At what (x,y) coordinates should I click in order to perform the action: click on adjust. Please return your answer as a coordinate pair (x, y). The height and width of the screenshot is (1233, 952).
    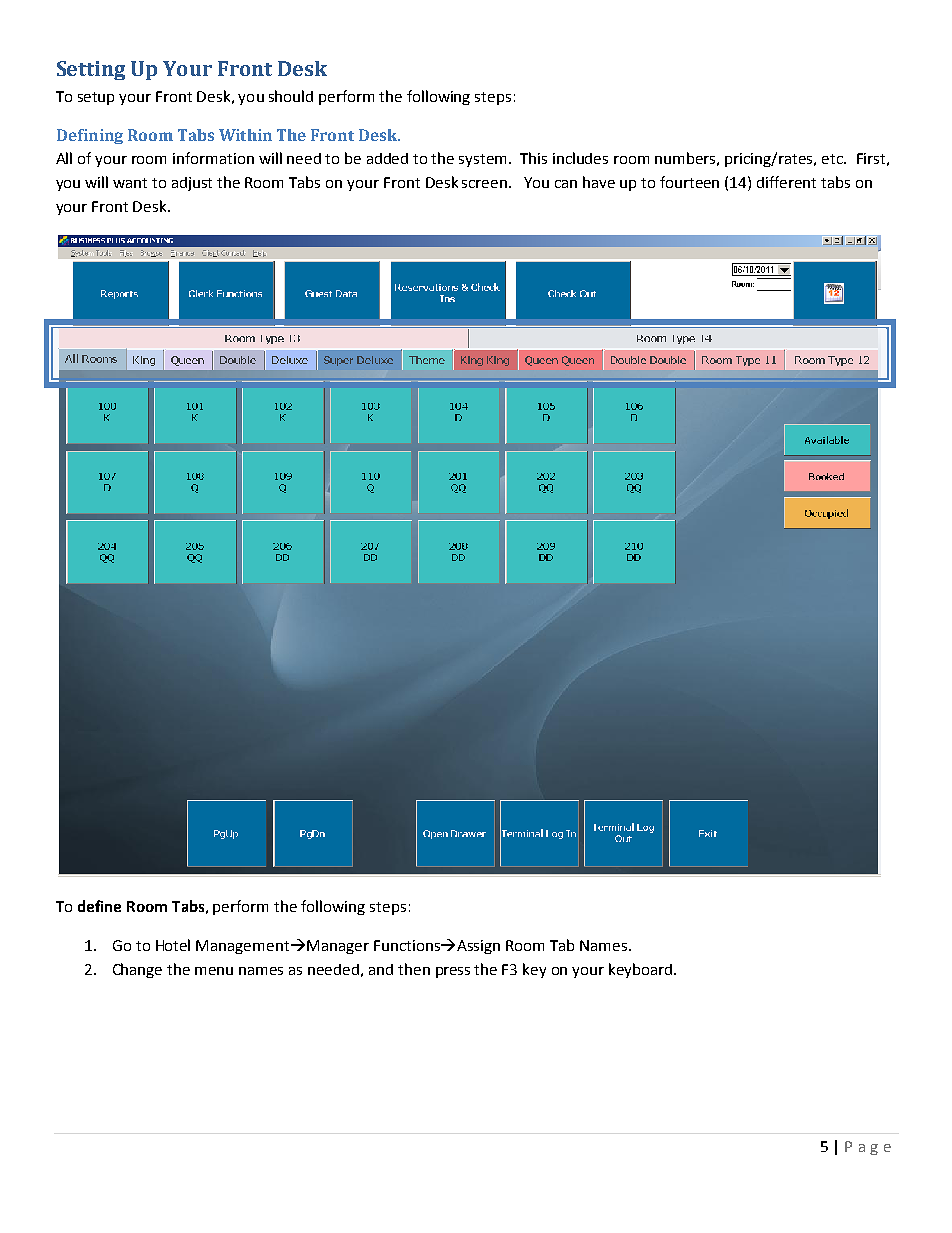
    Looking at the image, I should click on (192, 184).
